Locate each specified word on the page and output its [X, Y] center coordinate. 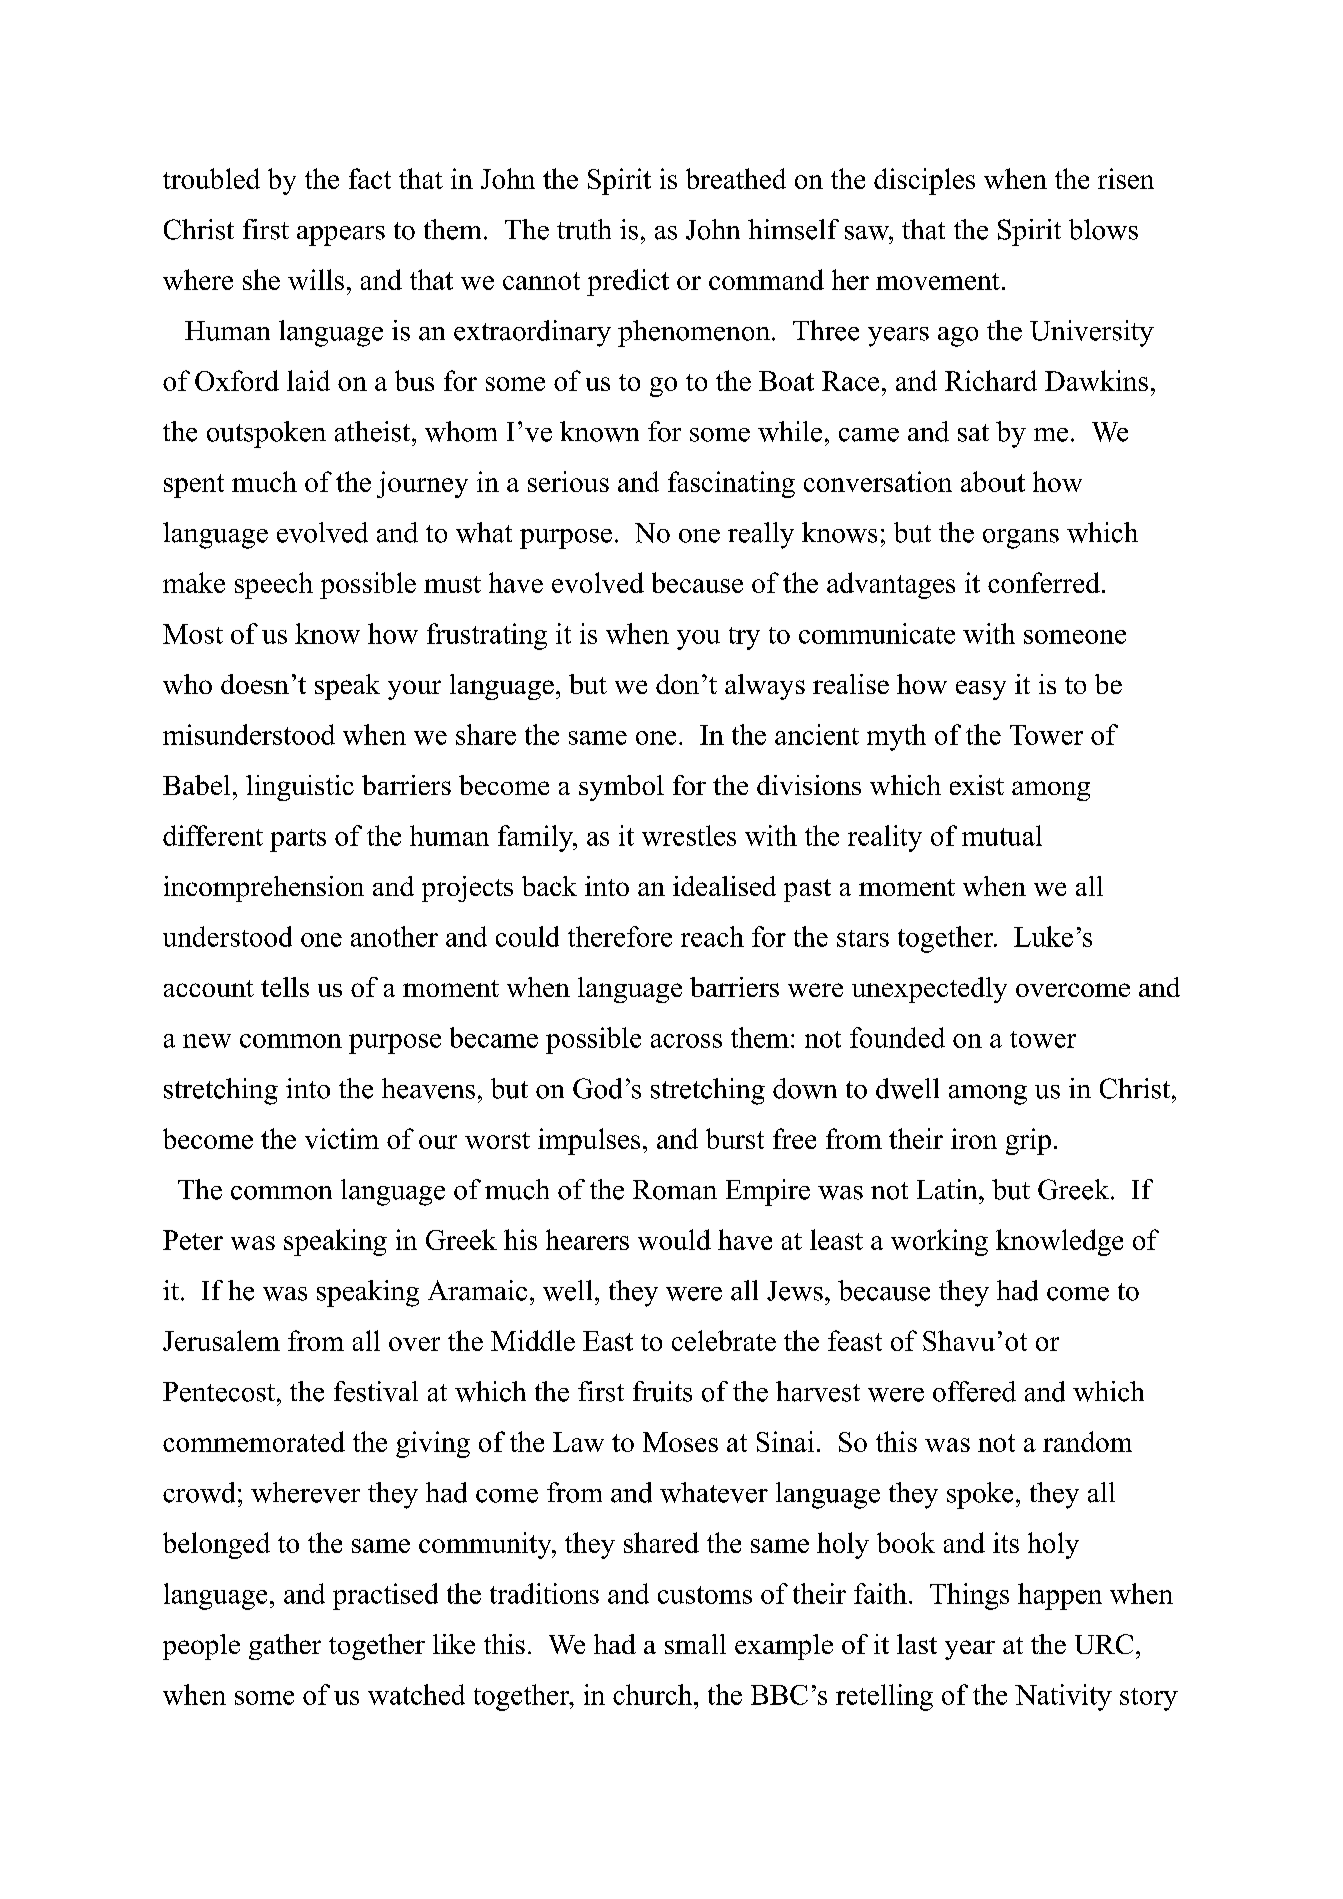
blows [1103, 229]
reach [712, 936]
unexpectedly [929, 990]
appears [341, 236]
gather [285, 1647]
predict [628, 282]
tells [285, 987]
